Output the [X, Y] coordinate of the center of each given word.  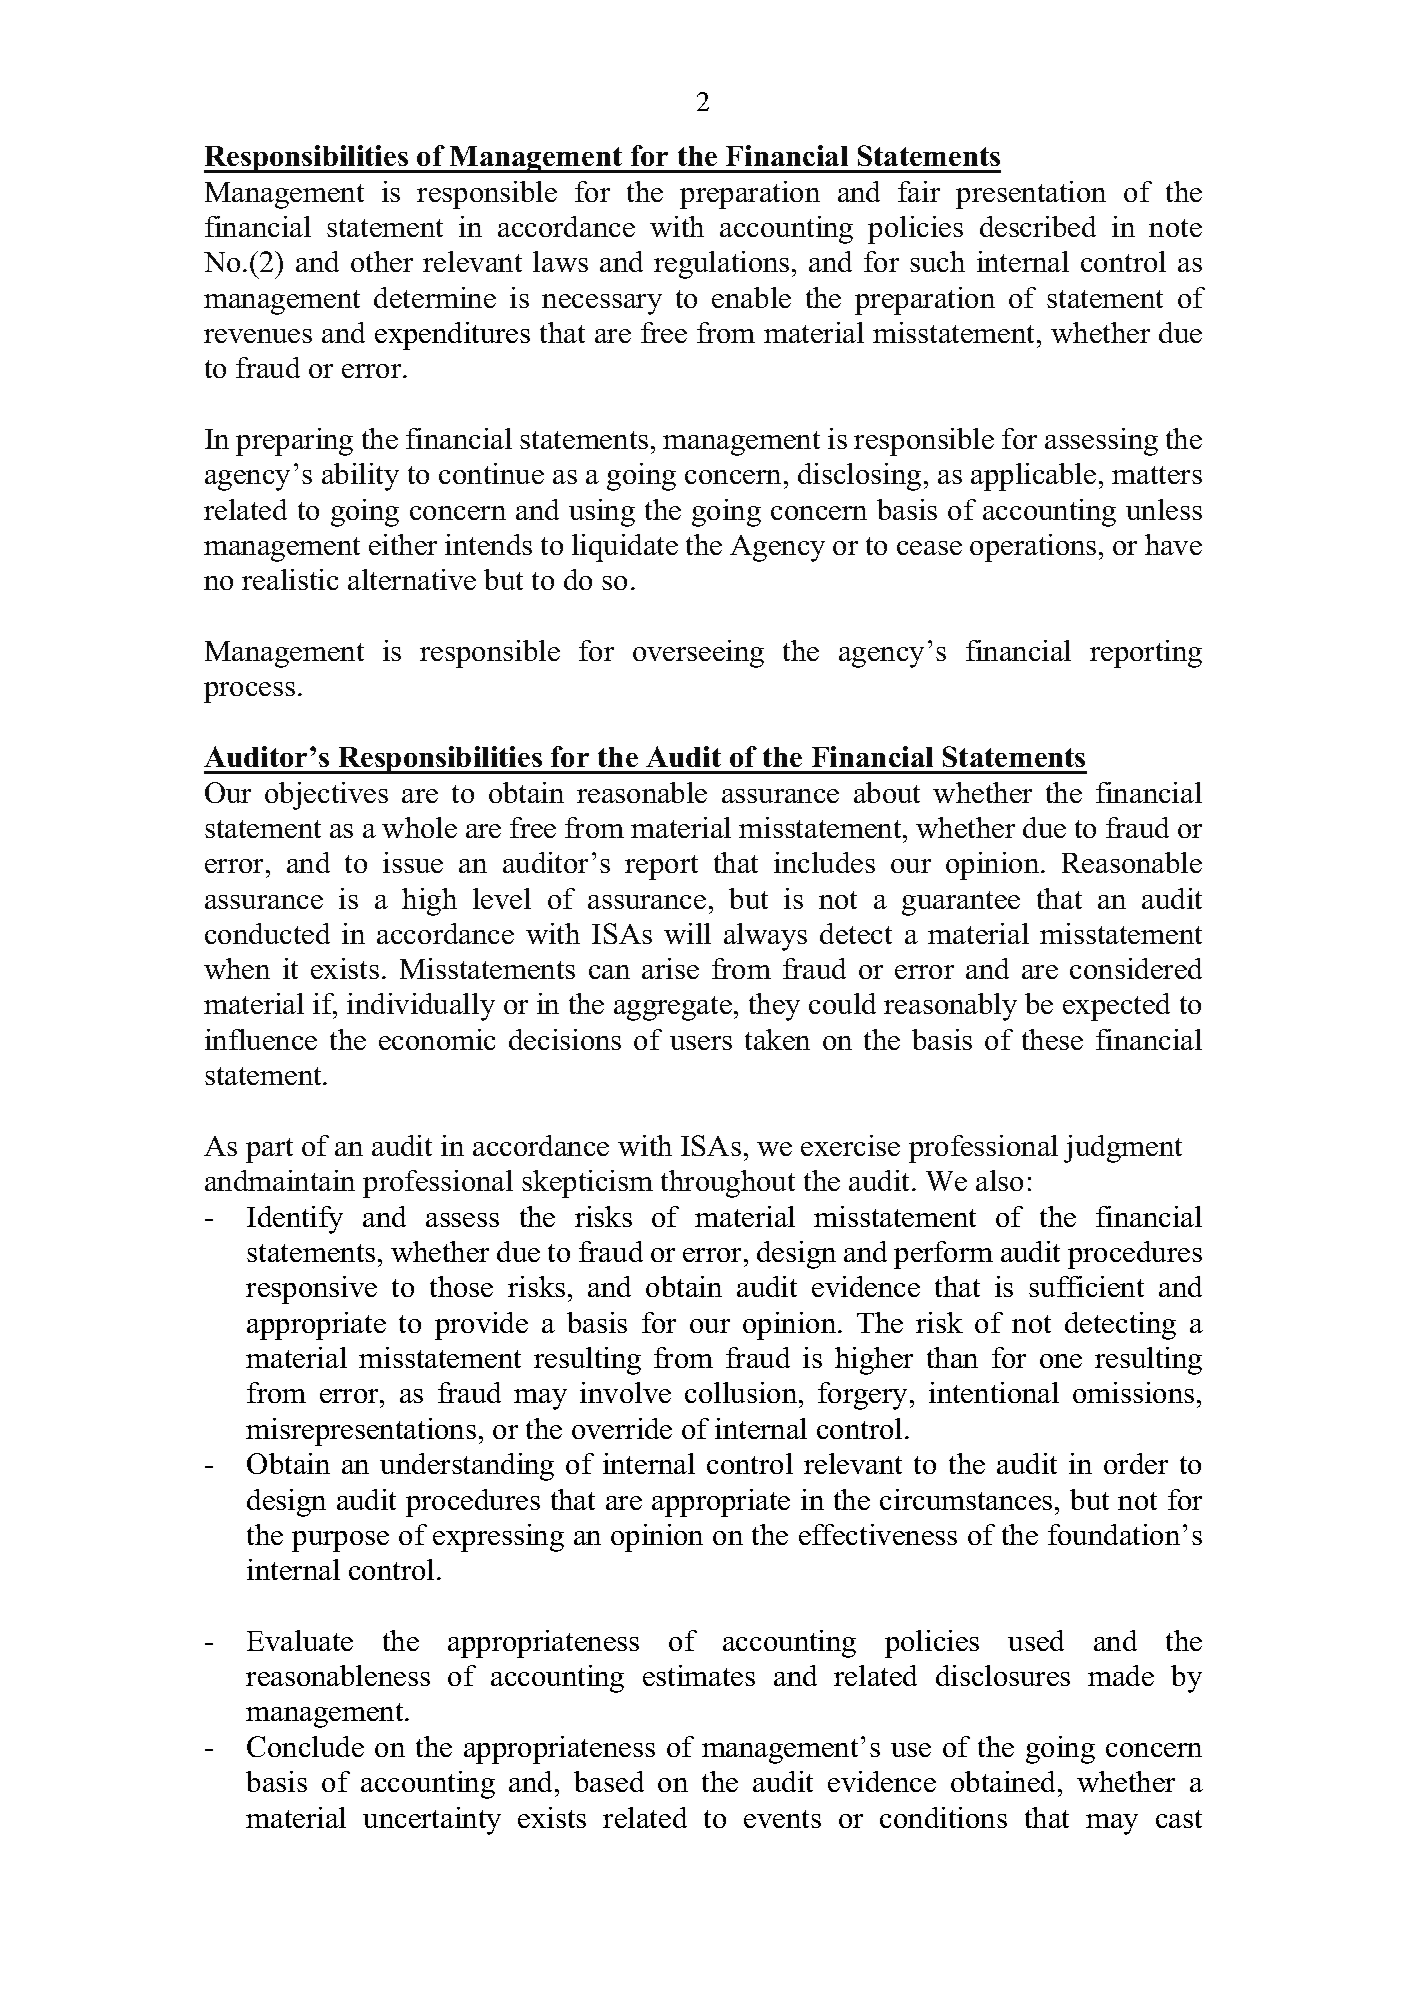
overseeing [698, 654]
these [1052, 1039]
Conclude [305, 1746]
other [382, 261]
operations [1033, 548]
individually [421, 1007]
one [1061, 1361]
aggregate [673, 1008]
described [1038, 226]
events [782, 1819]
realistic [290, 579]
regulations [721, 265]
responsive [311, 1290]
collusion [742, 1392]
